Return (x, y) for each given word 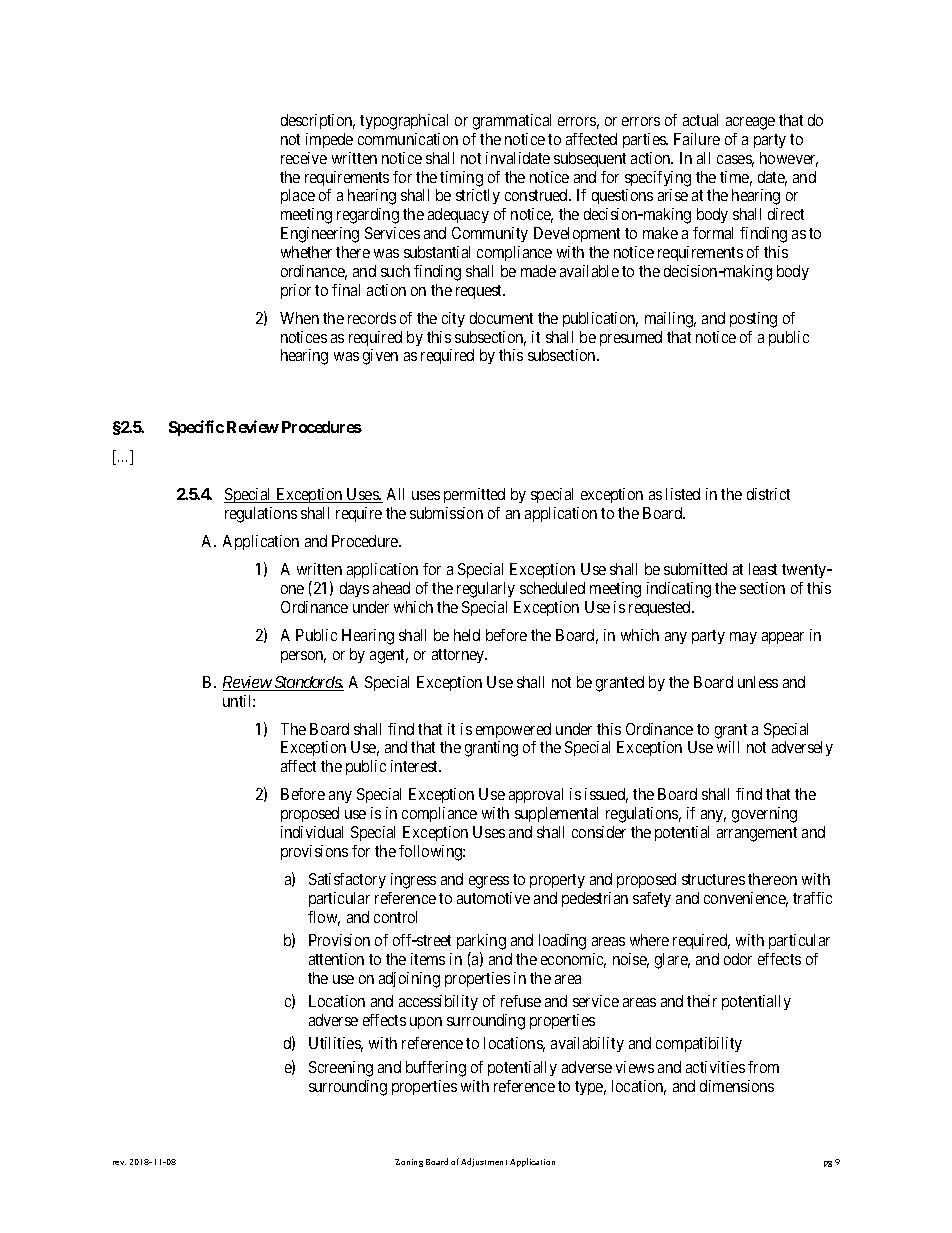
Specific (196, 428)
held (467, 635)
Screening (341, 1069)
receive (304, 158)
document (501, 318)
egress (489, 882)
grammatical (512, 122)
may (743, 638)
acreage (750, 123)
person (303, 657)
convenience (746, 899)
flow (324, 918)
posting (753, 320)
